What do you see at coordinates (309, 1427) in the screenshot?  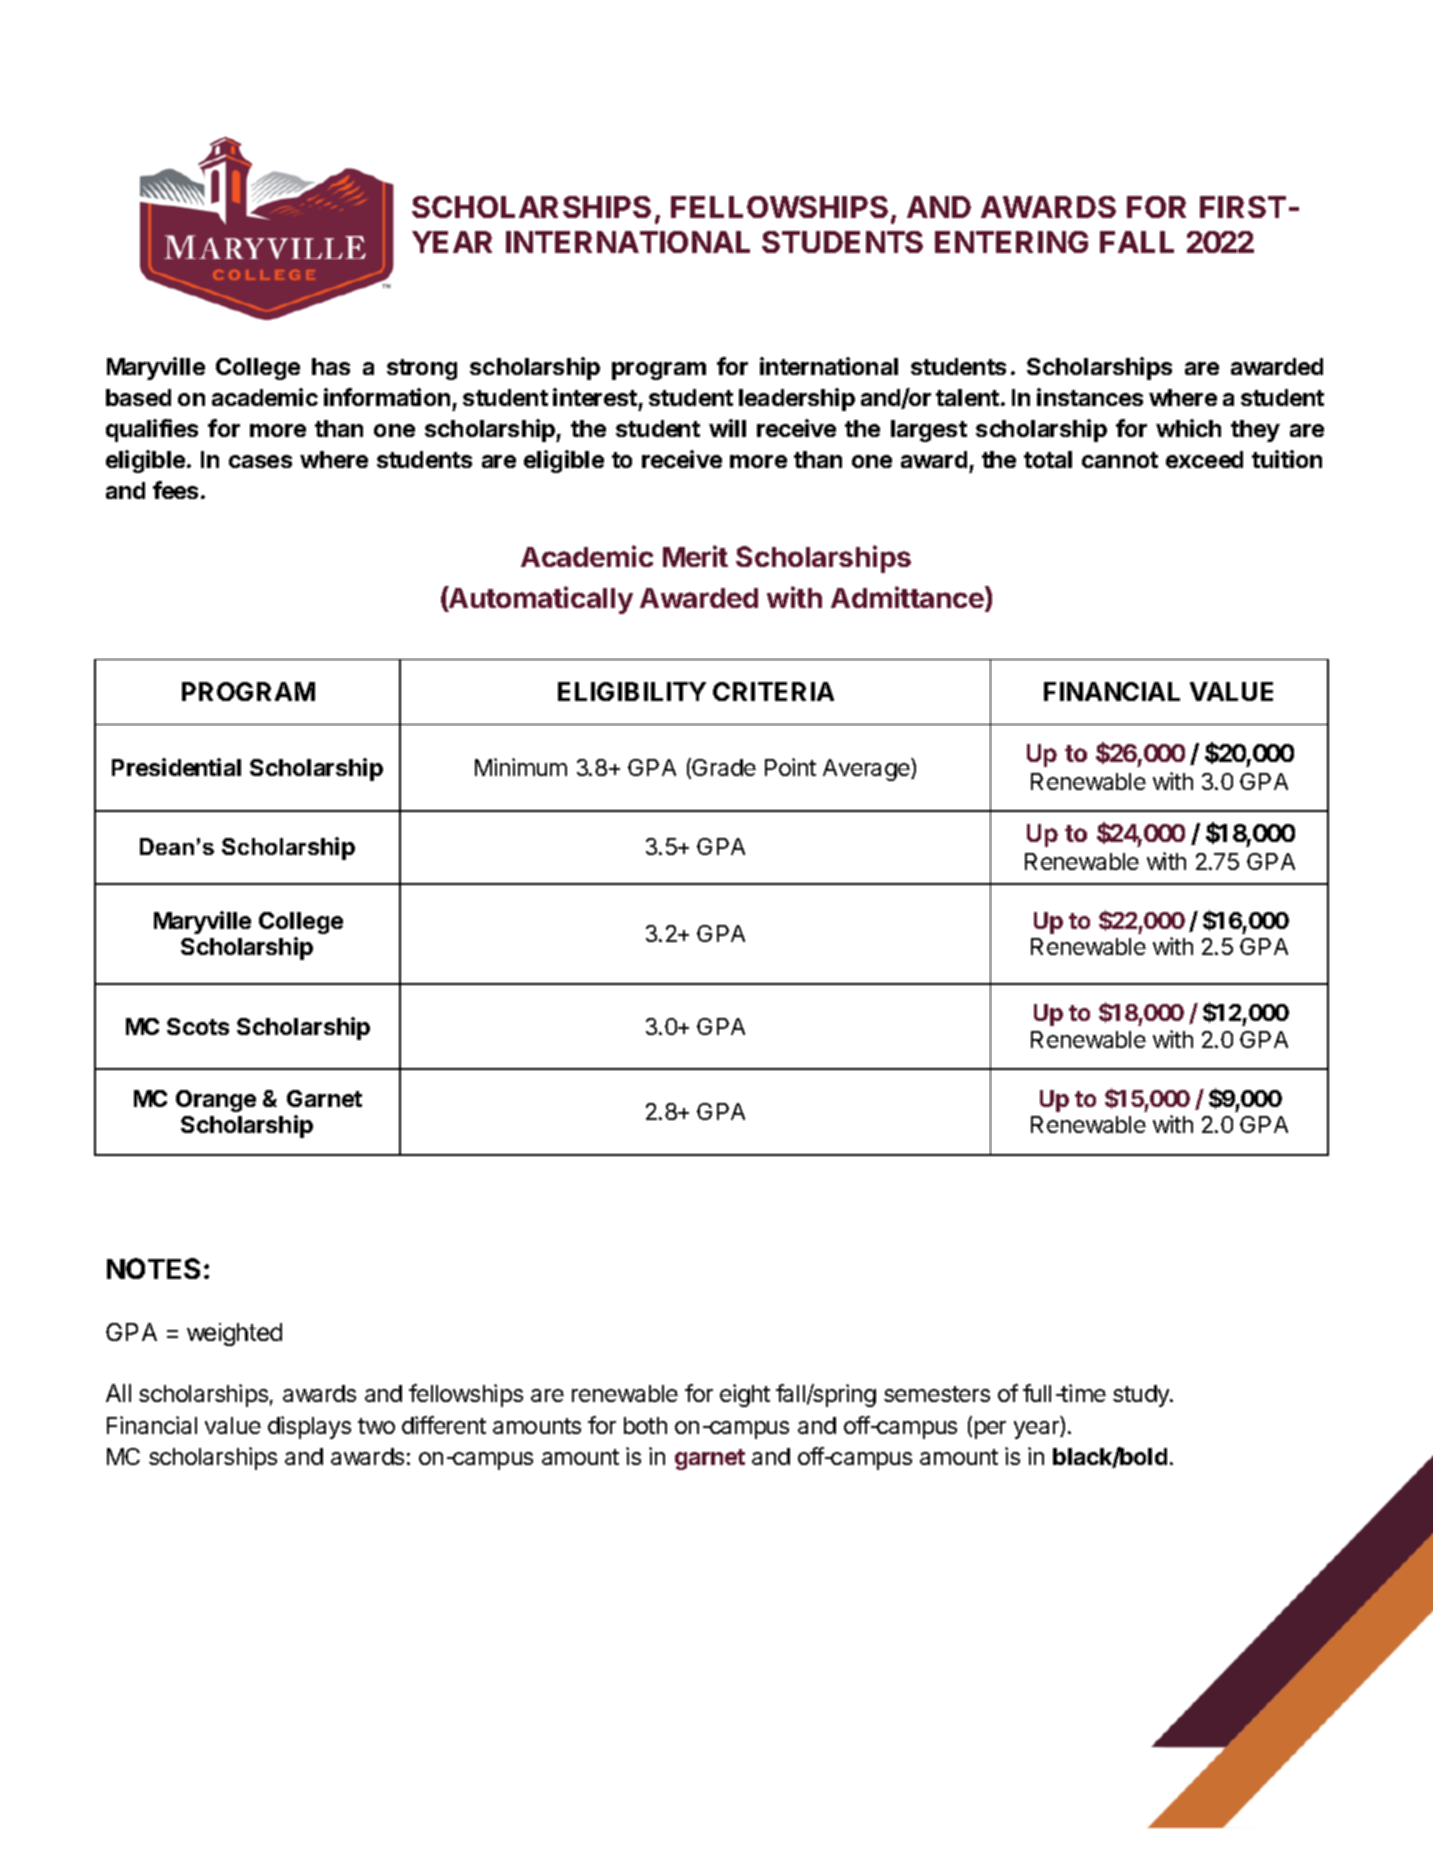 I see `displays` at bounding box center [309, 1427].
